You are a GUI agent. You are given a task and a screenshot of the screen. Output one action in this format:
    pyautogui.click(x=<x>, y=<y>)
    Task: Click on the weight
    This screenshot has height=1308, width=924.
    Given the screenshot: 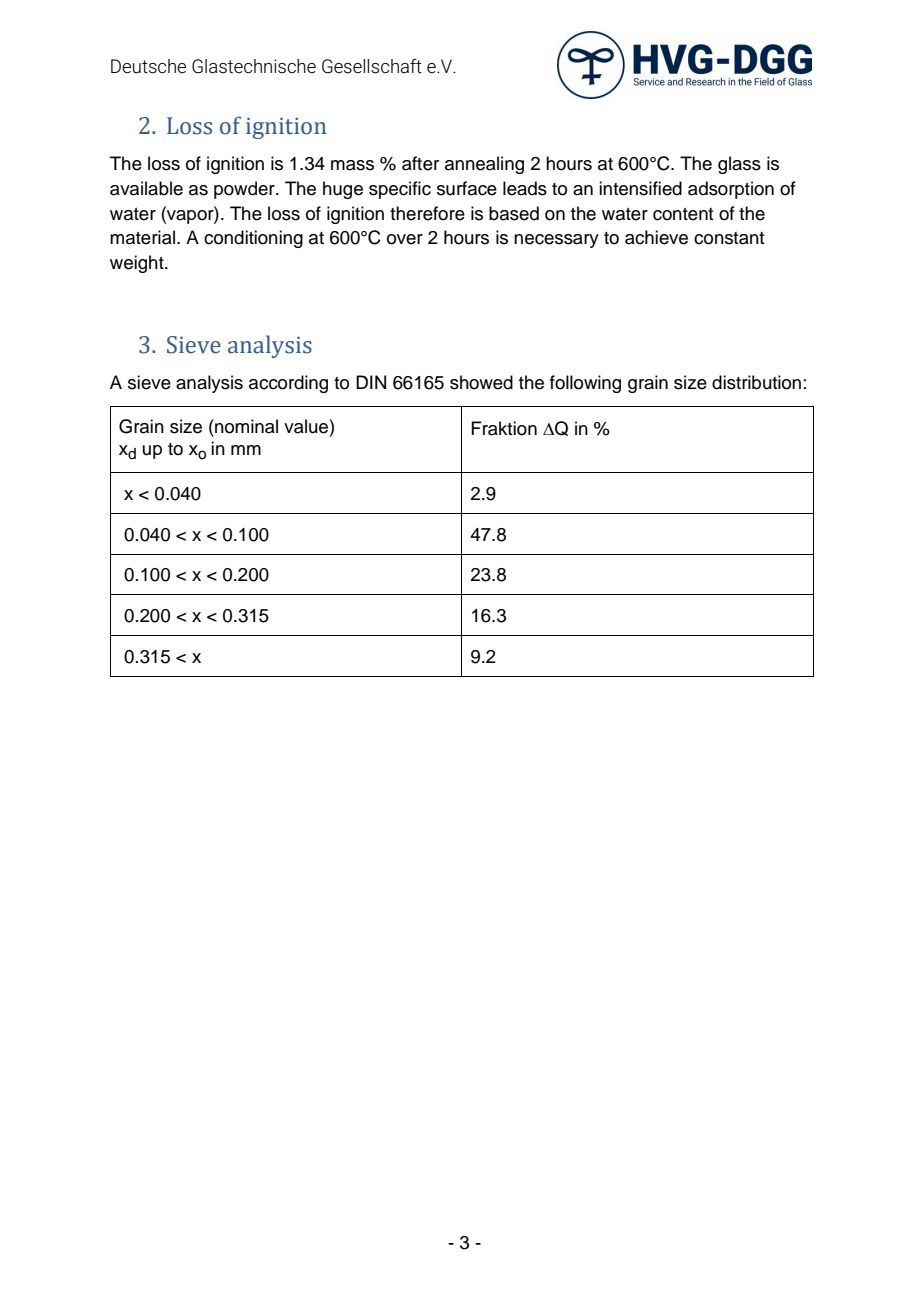 What is the action you would take?
    pyautogui.click(x=138, y=264)
